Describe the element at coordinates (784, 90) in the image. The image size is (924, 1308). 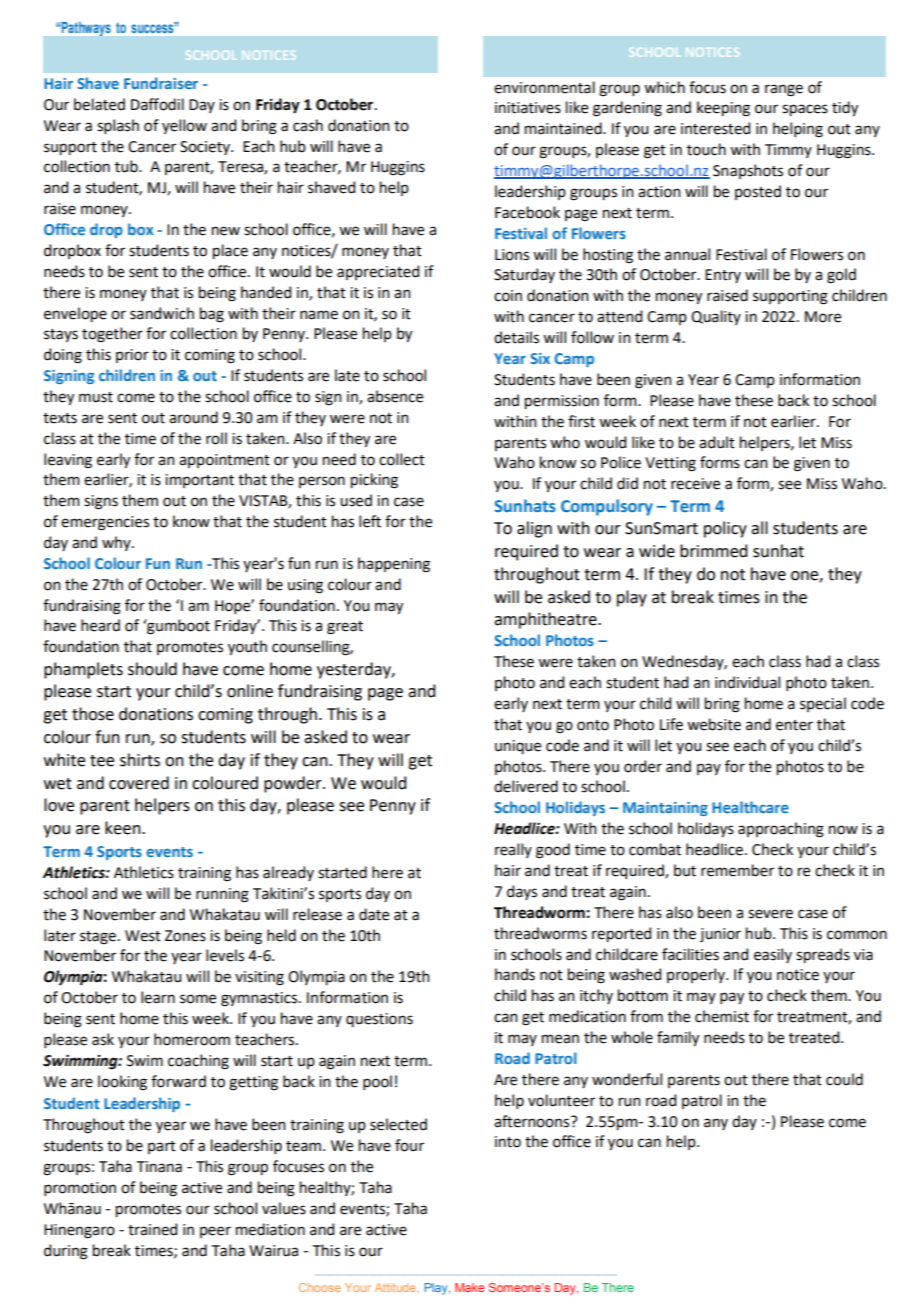
I see `range` at that location.
